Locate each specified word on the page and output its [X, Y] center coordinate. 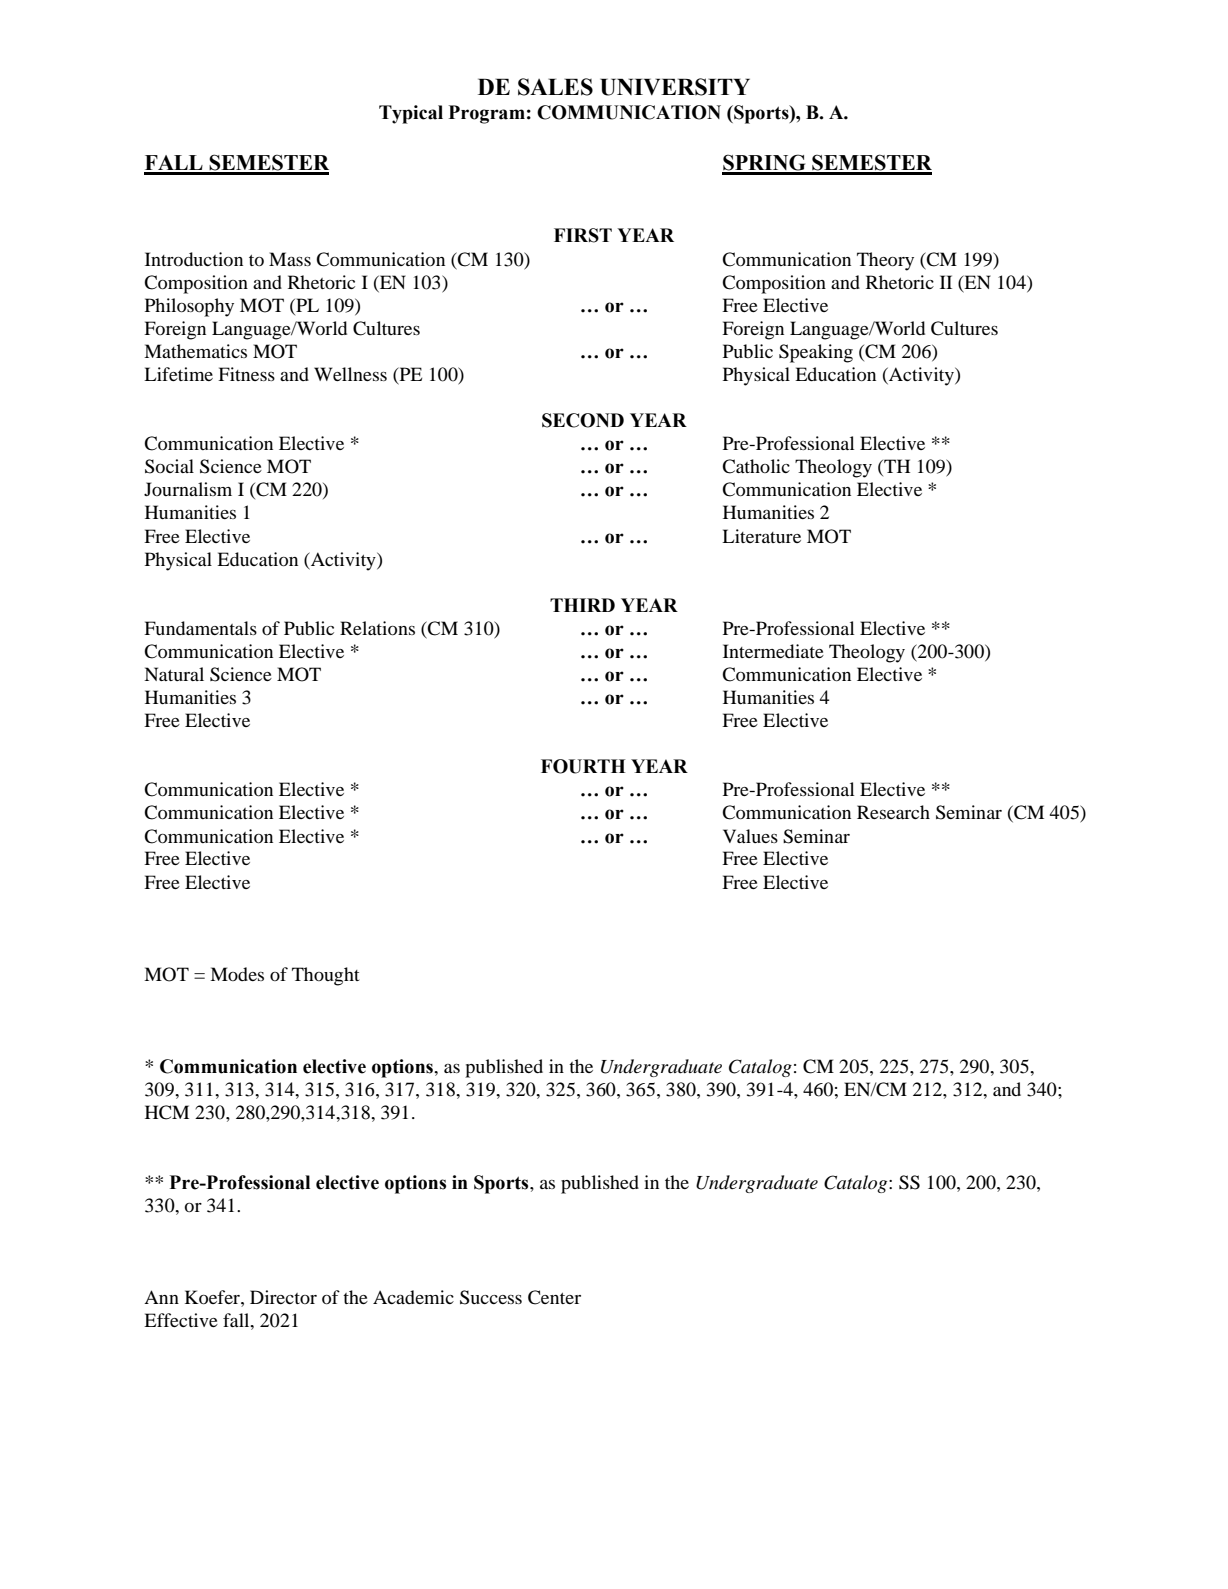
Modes [237, 974]
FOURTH [583, 766]
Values [750, 836]
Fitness [246, 374]
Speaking [816, 353]
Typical [411, 114]
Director [283, 1297]
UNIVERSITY [675, 87]
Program [487, 114]
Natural [174, 674]
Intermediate [773, 651]
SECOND [583, 420]
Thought [325, 976]
